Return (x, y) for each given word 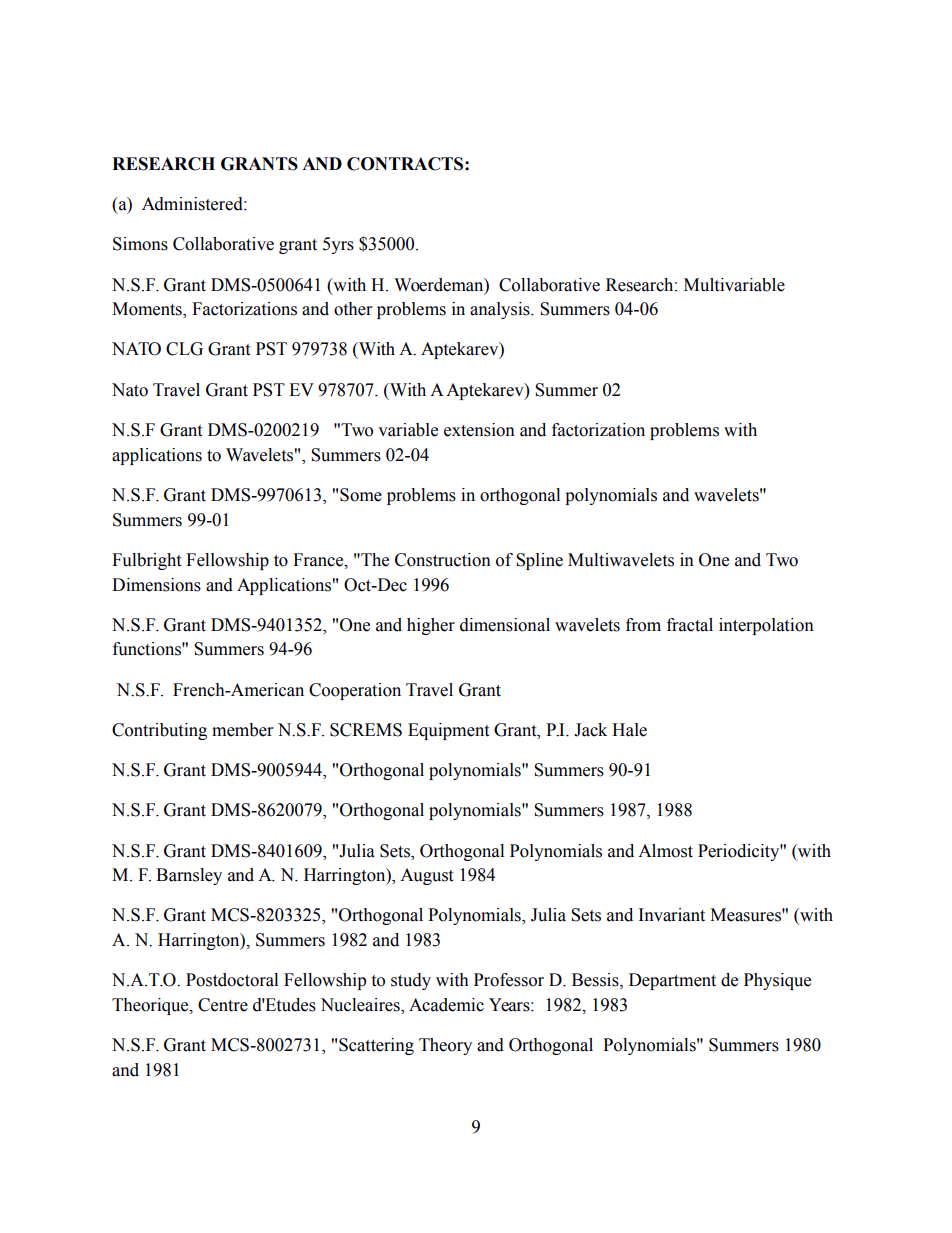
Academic (446, 1005)
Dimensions (156, 585)
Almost (665, 851)
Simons (140, 244)
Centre (223, 1005)
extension (479, 430)
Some (361, 495)
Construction (443, 560)
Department (672, 981)
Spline (539, 561)
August (426, 876)
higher (431, 626)
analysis (501, 310)
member (242, 730)
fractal (690, 625)
